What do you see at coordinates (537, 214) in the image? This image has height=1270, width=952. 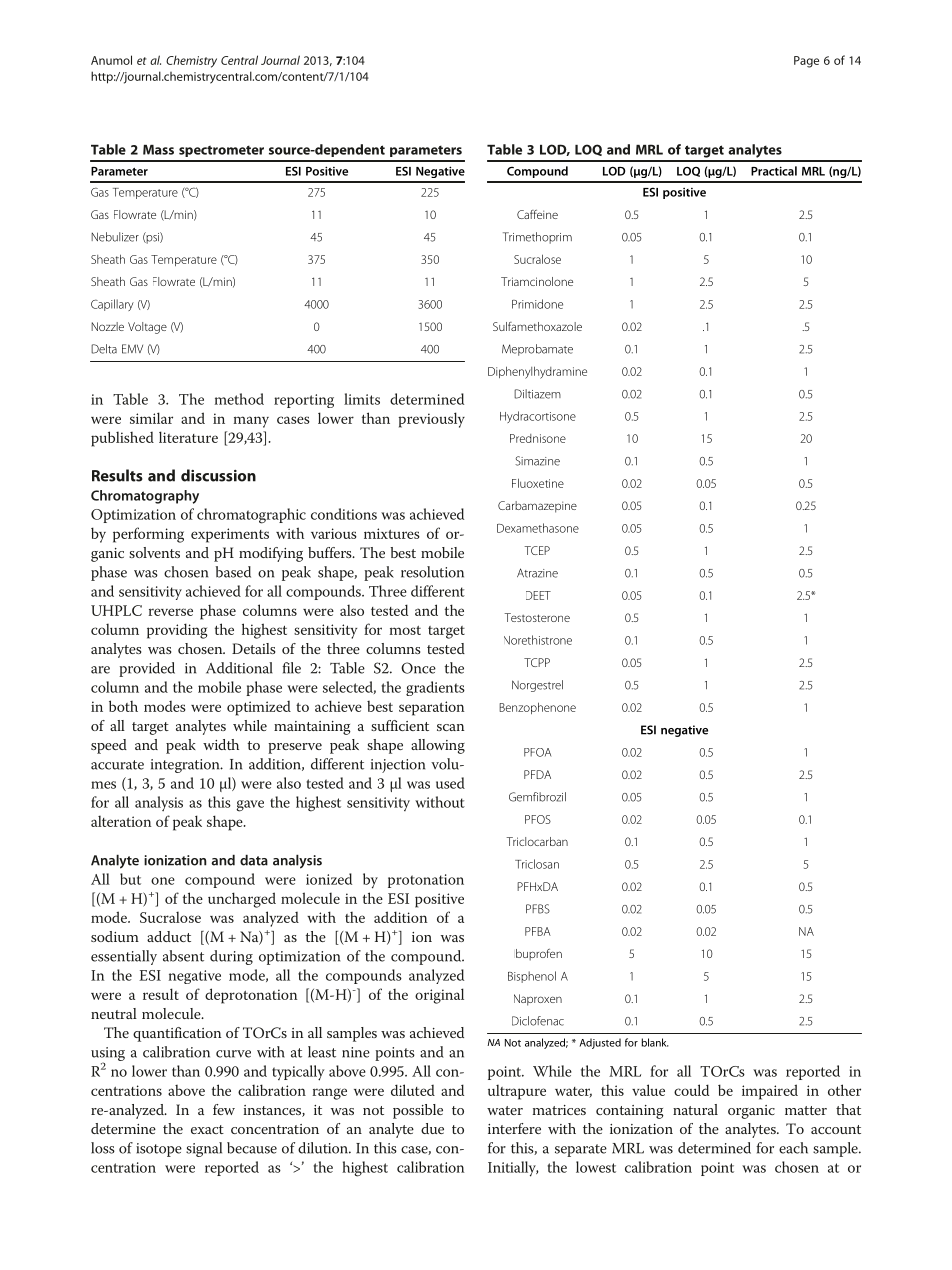 I see `Caffeine` at bounding box center [537, 214].
